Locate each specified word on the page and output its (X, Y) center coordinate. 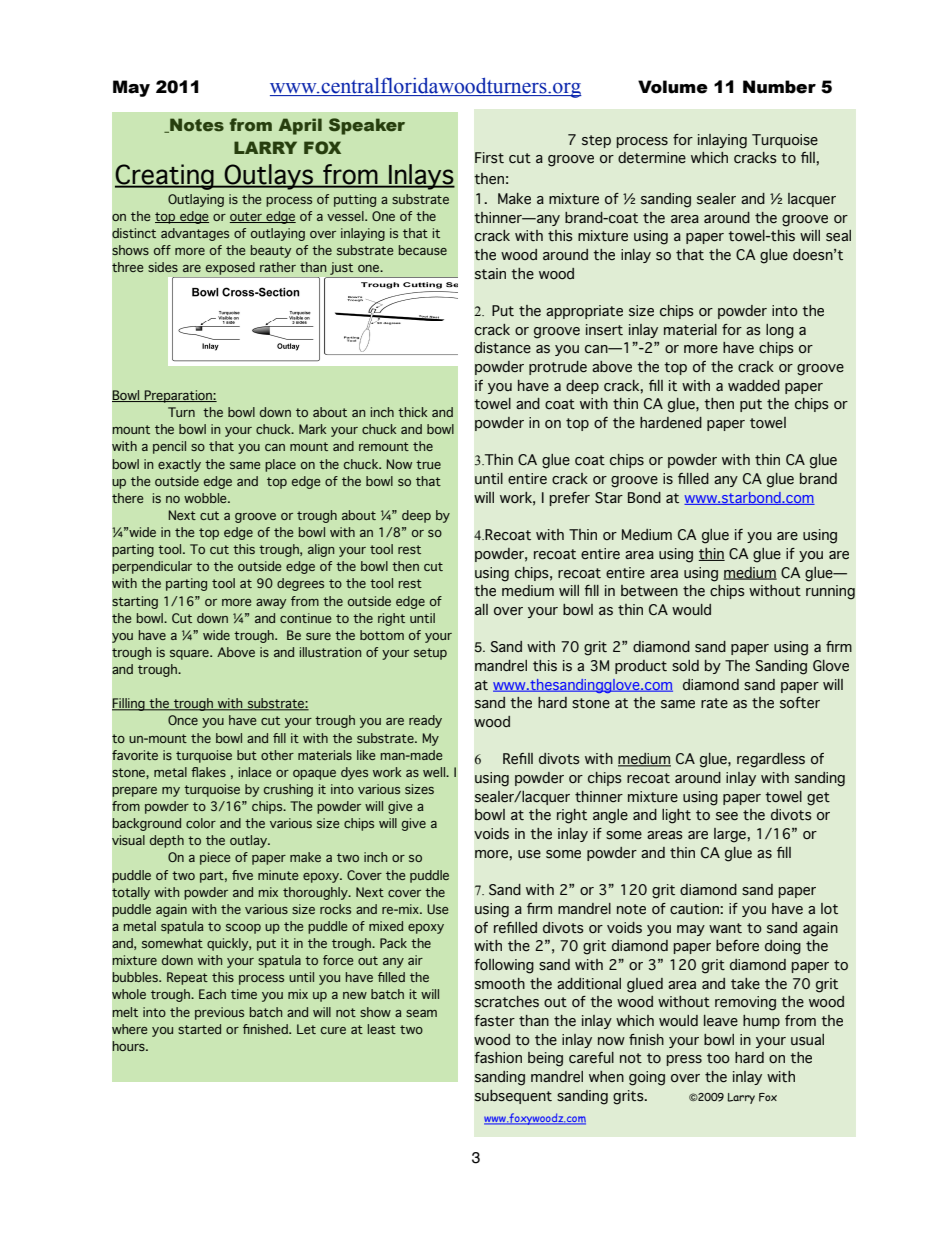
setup (430, 654)
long (780, 331)
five (242, 875)
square (190, 655)
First (489, 157)
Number (779, 87)
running (830, 592)
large (731, 835)
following (504, 966)
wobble (206, 498)
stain (490, 274)
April (300, 126)
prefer (570, 499)
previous (219, 1013)
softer (800, 703)
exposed (230, 270)
